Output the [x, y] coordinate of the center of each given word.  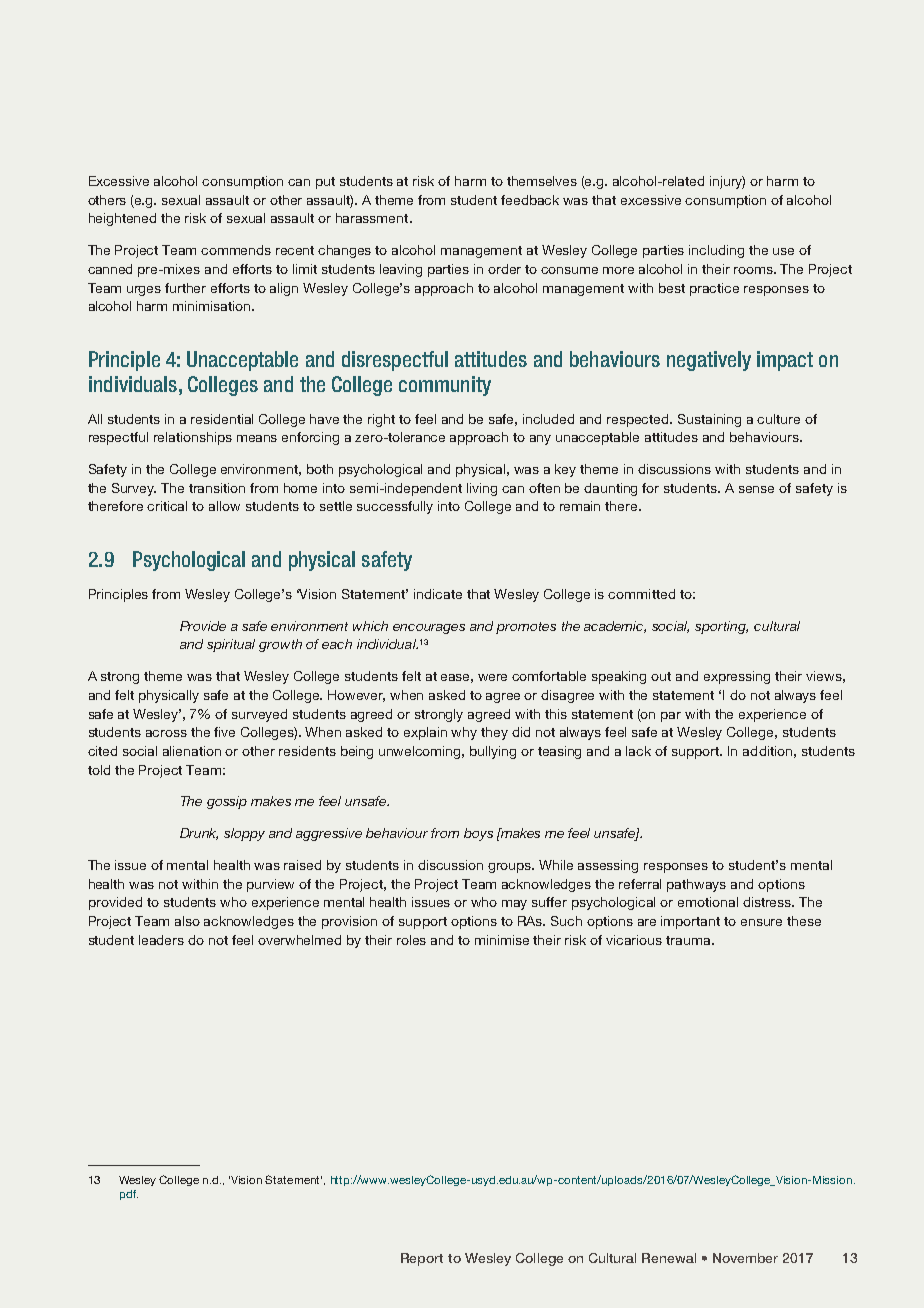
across [166, 733]
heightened [122, 219]
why [464, 733]
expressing [737, 677]
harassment [373, 218]
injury [727, 182]
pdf [129, 1195]
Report [422, 1259]
